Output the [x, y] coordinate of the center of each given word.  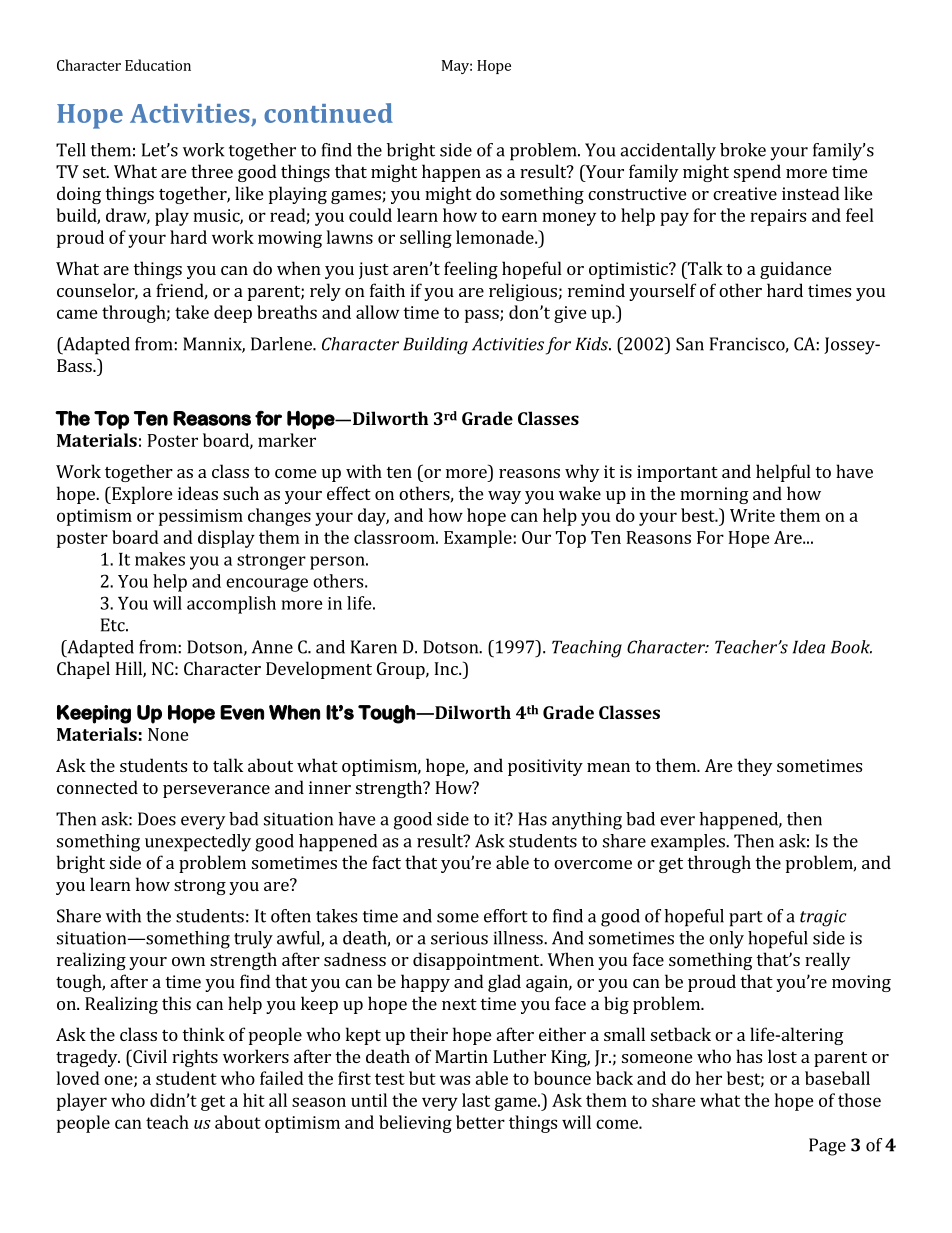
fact [386, 862]
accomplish [231, 605]
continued [328, 113]
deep [233, 314]
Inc [447, 668]
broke [743, 150]
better [480, 1122]
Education [158, 65]
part [746, 919]
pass [483, 316]
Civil [149, 1056]
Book [851, 647]
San [690, 344]
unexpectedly [198, 843]
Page [827, 1147]
